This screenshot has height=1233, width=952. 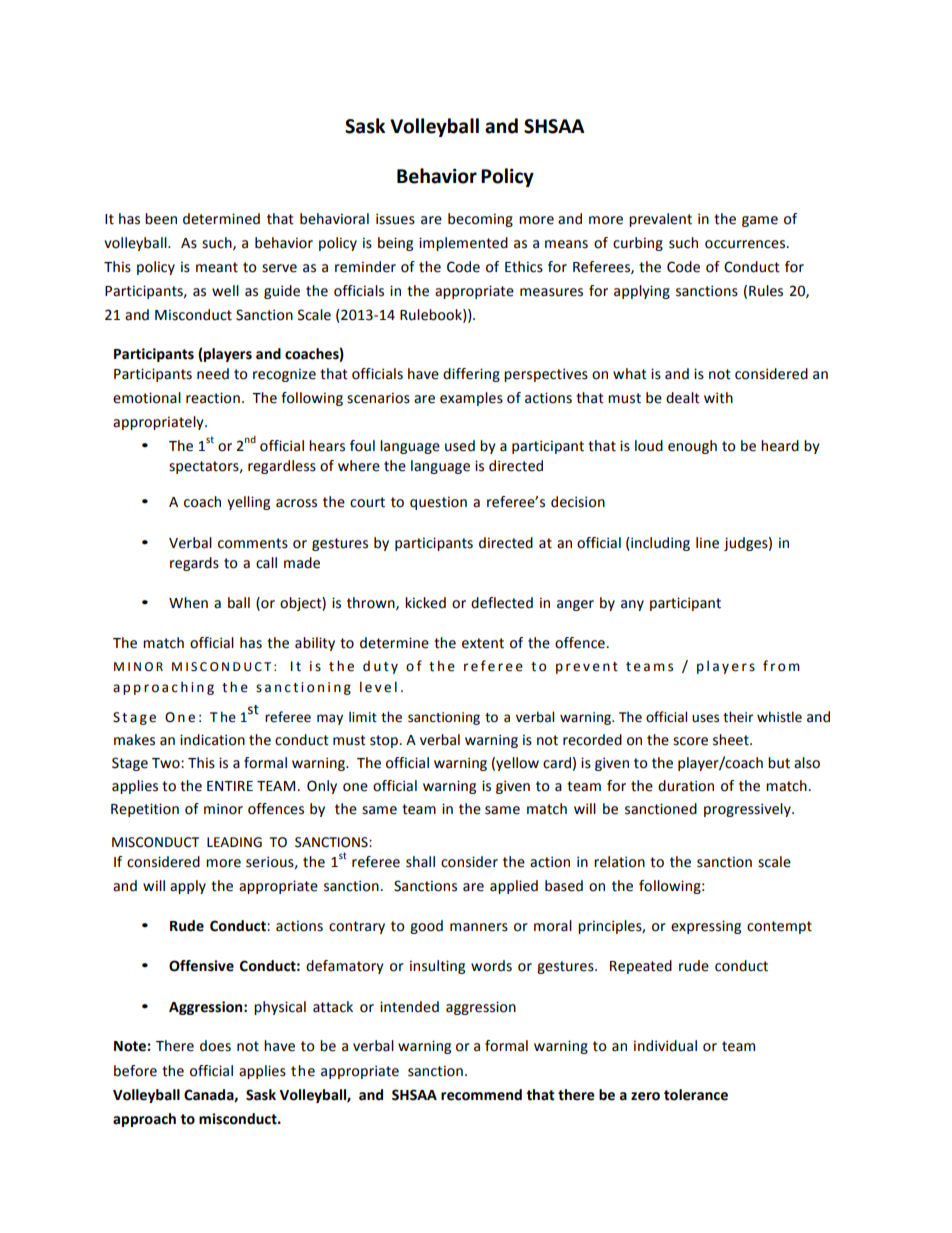 What do you see at coordinates (420, 862) in the screenshot?
I see `shall` at bounding box center [420, 862].
